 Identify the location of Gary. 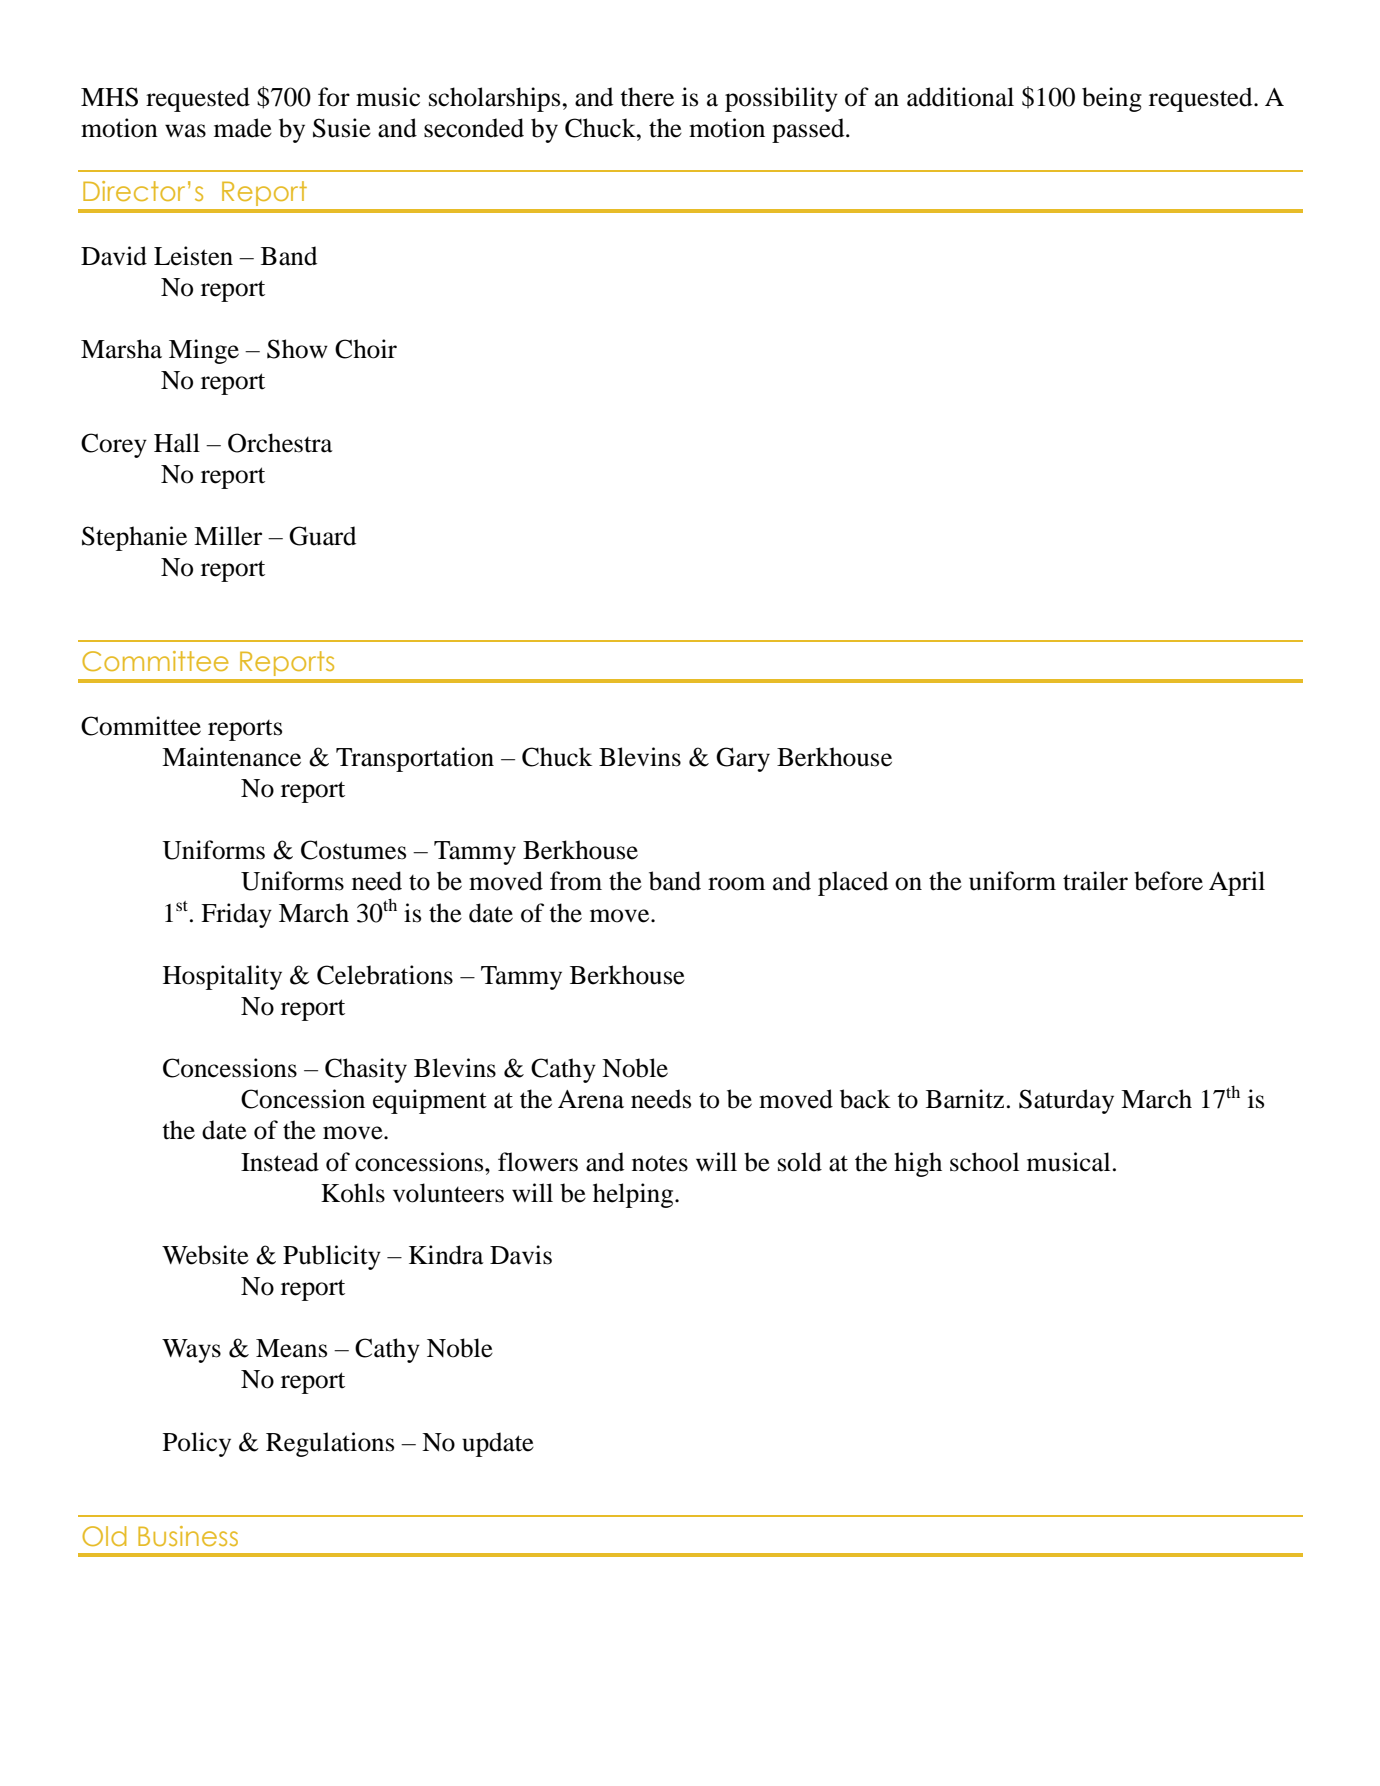
(743, 759).
